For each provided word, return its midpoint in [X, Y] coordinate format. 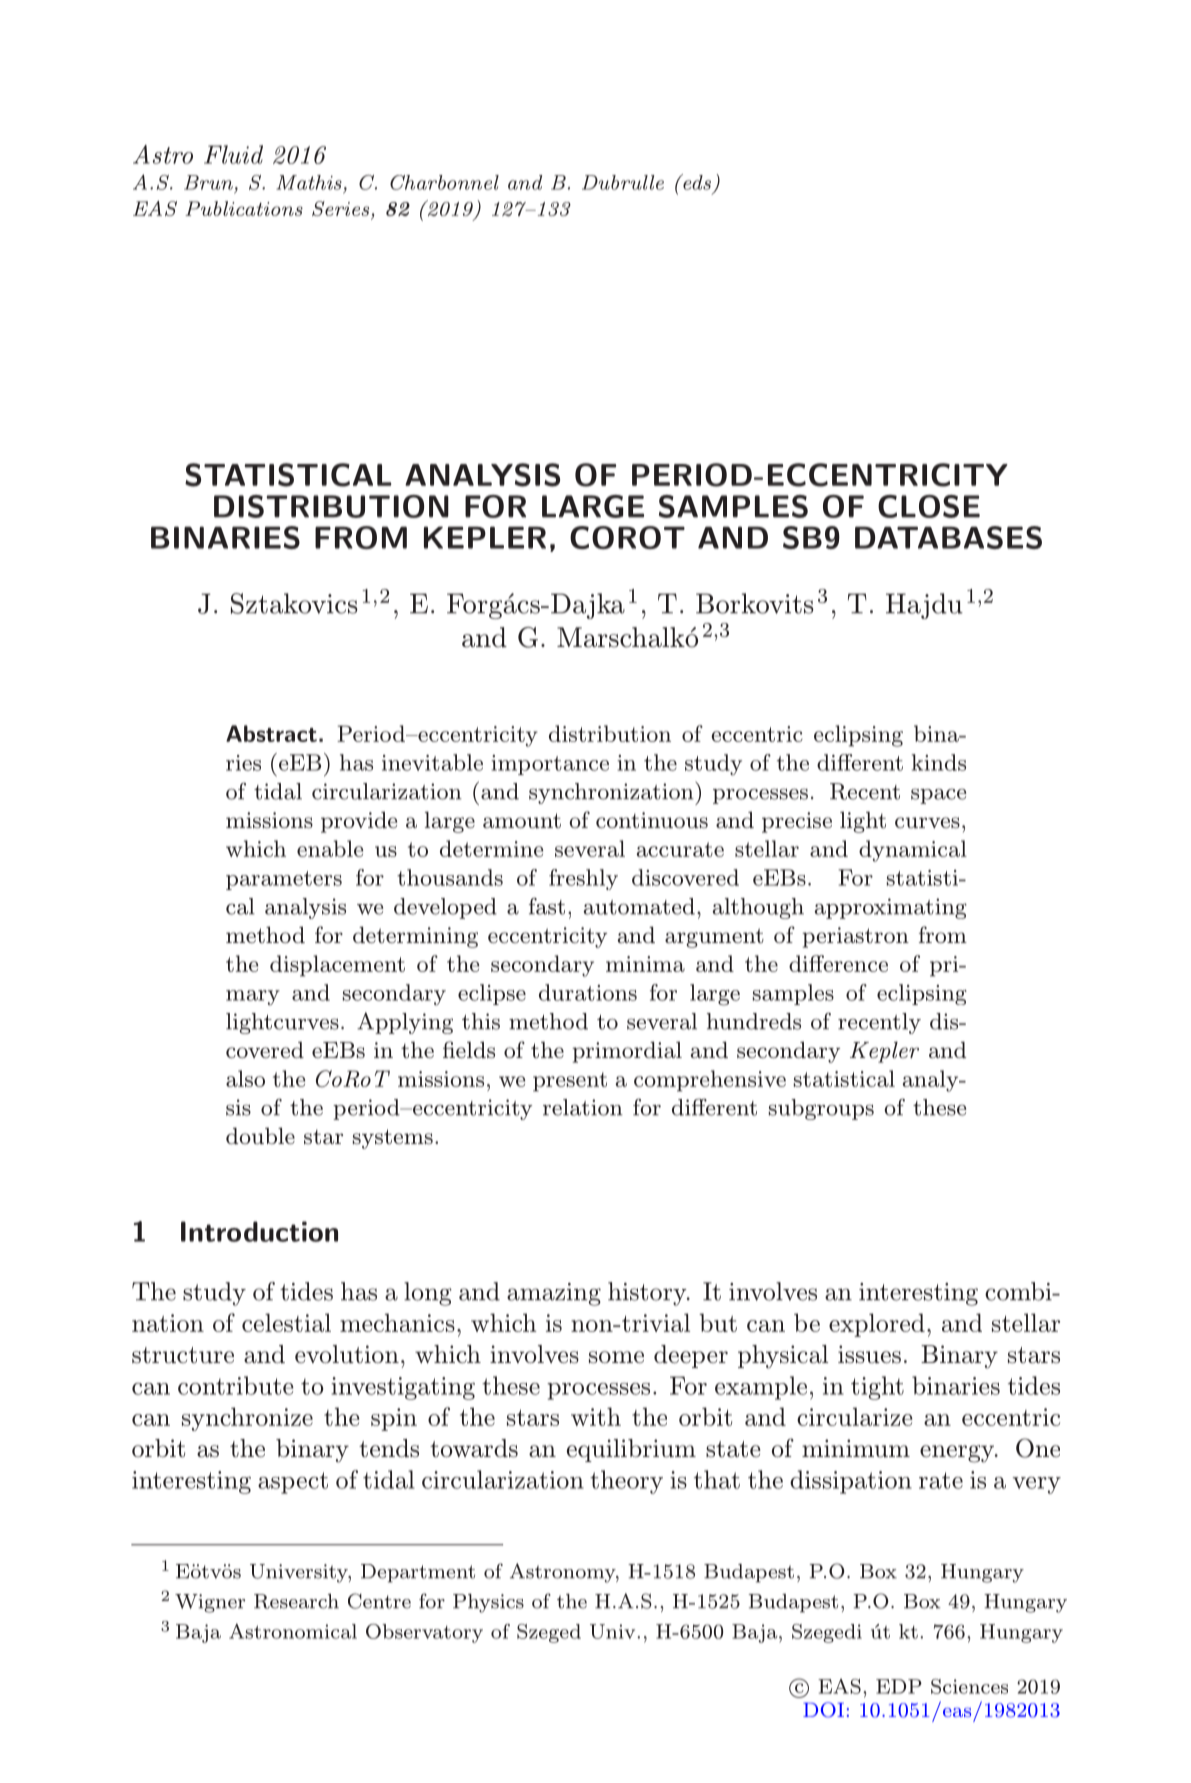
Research [296, 1601]
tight [877, 1388]
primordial [627, 1052]
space [938, 796]
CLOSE [929, 506]
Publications [244, 208]
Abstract [271, 733]
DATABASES [948, 537]
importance [550, 765]
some [616, 1357]
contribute [236, 1385]
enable [330, 848]
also [245, 1078]
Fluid [233, 154]
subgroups [821, 1109]
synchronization [612, 793]
